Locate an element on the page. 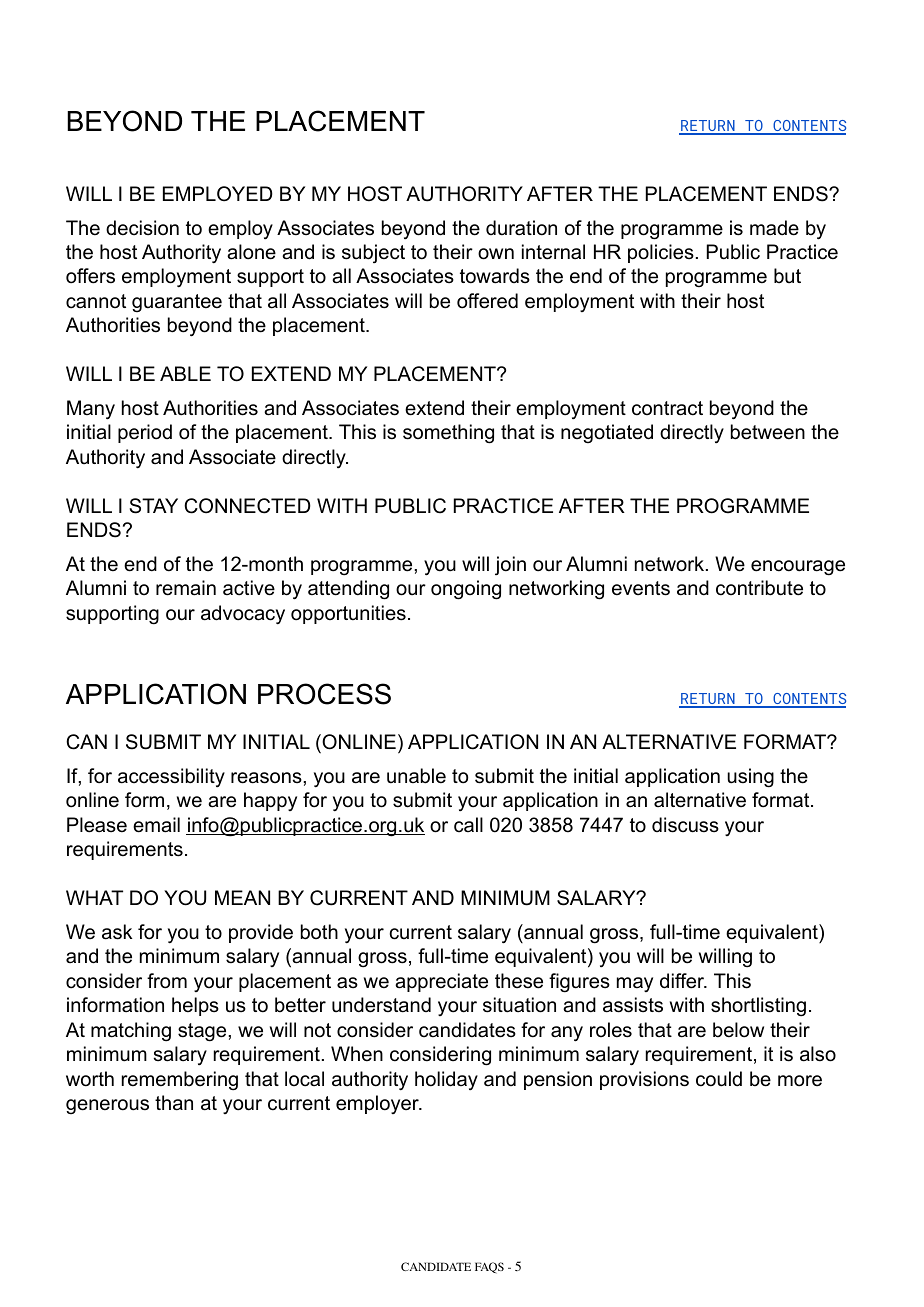  made is located at coordinates (774, 228).
